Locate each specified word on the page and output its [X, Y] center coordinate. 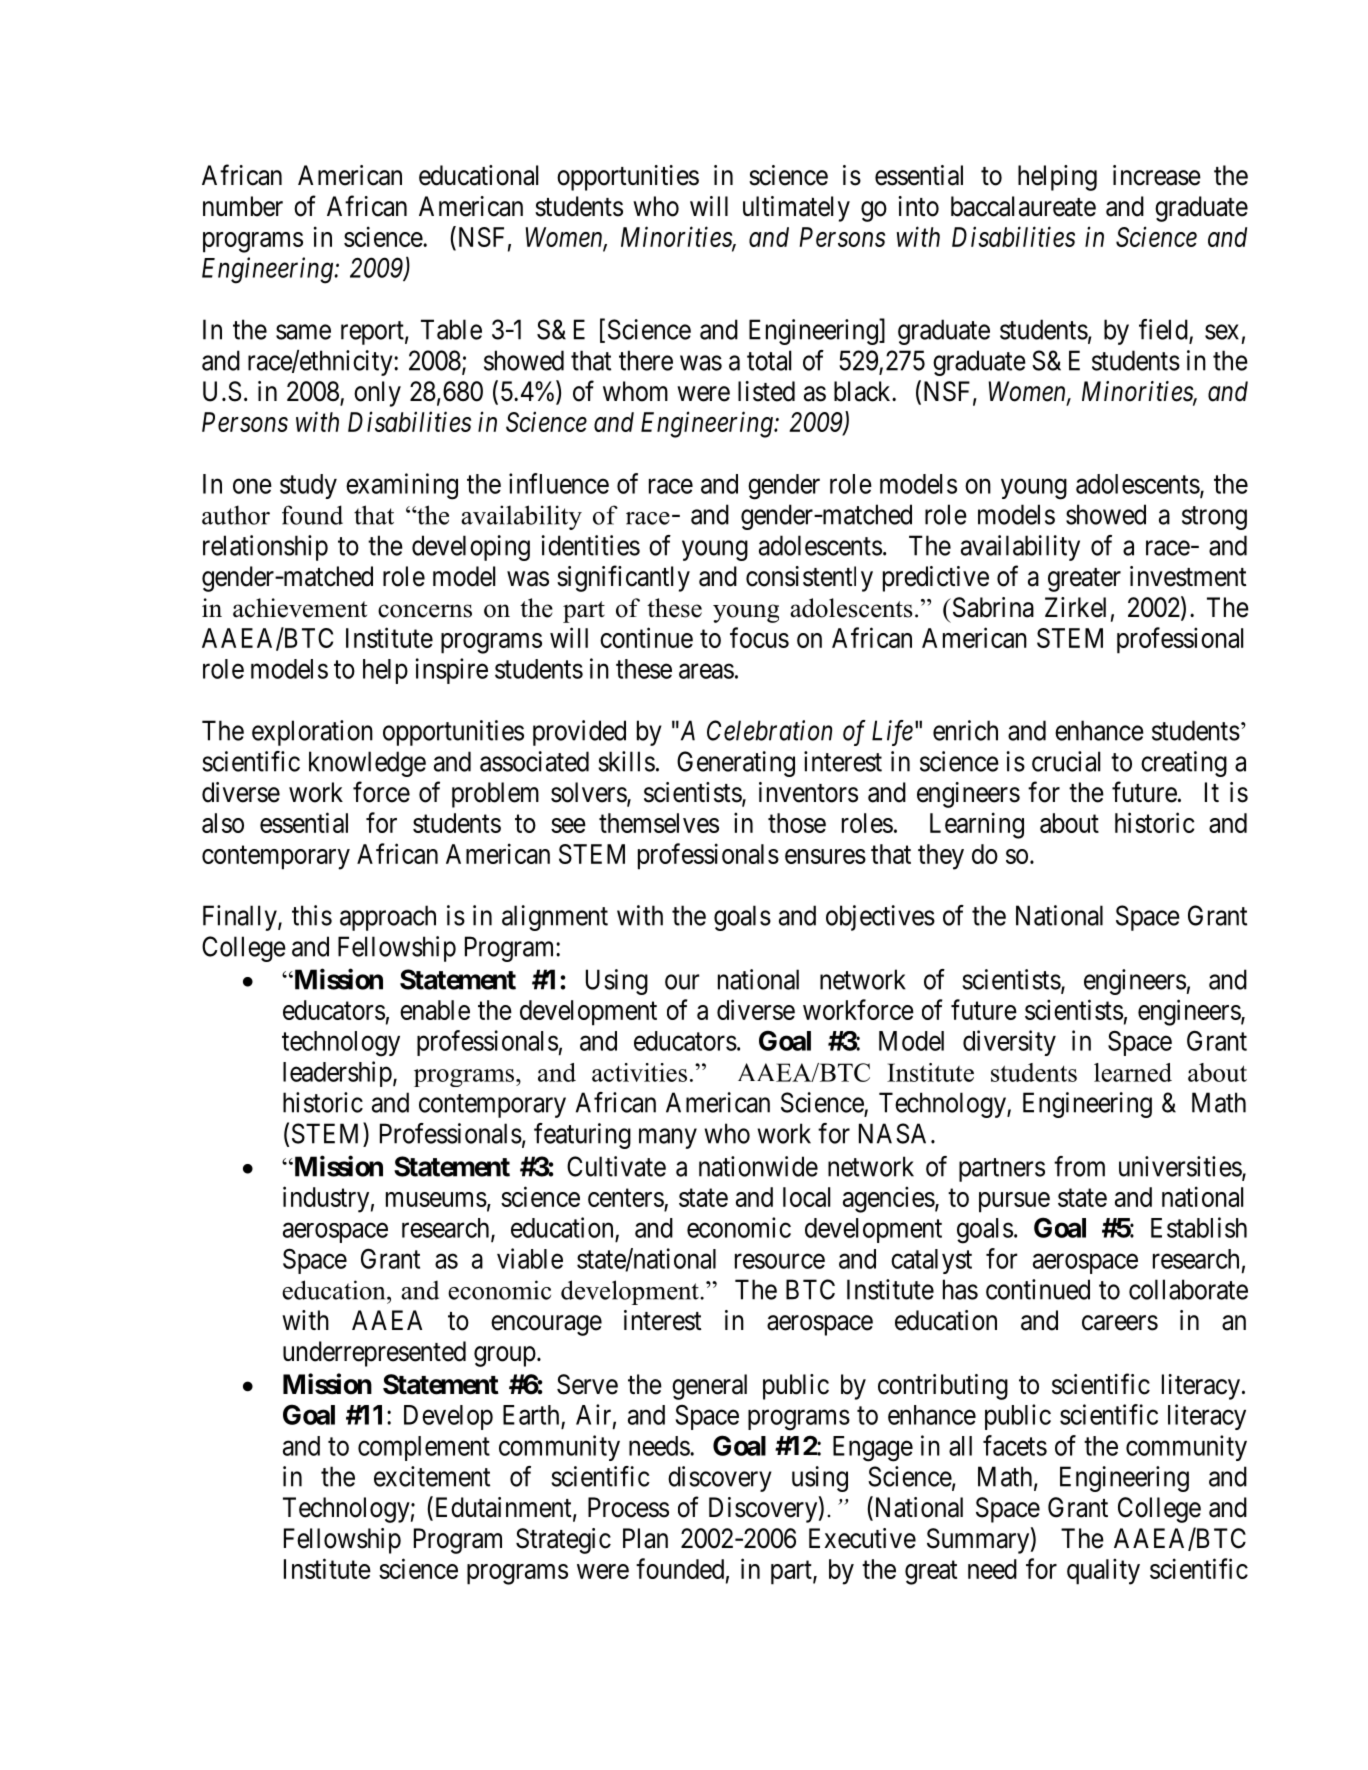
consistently [809, 579]
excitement [432, 1476]
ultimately [796, 209]
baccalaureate [1023, 206]
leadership [337, 1074]
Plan [645, 1538]
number [243, 206]
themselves [659, 823]
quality [1103, 1571]
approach [388, 918]
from [1079, 1166]
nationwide [758, 1166]
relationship [265, 548]
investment [1188, 576]
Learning [977, 825]
